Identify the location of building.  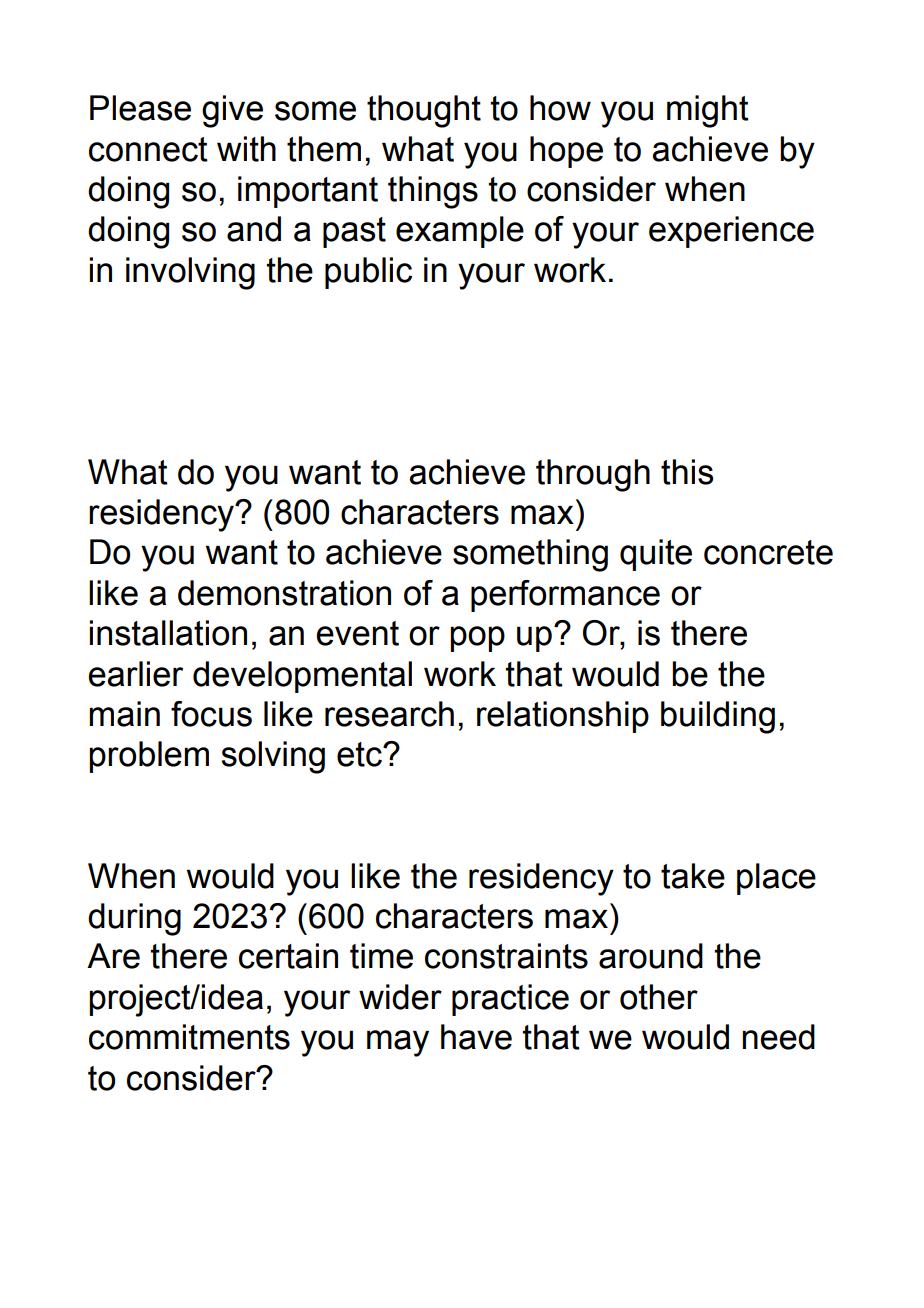
(718, 717).
